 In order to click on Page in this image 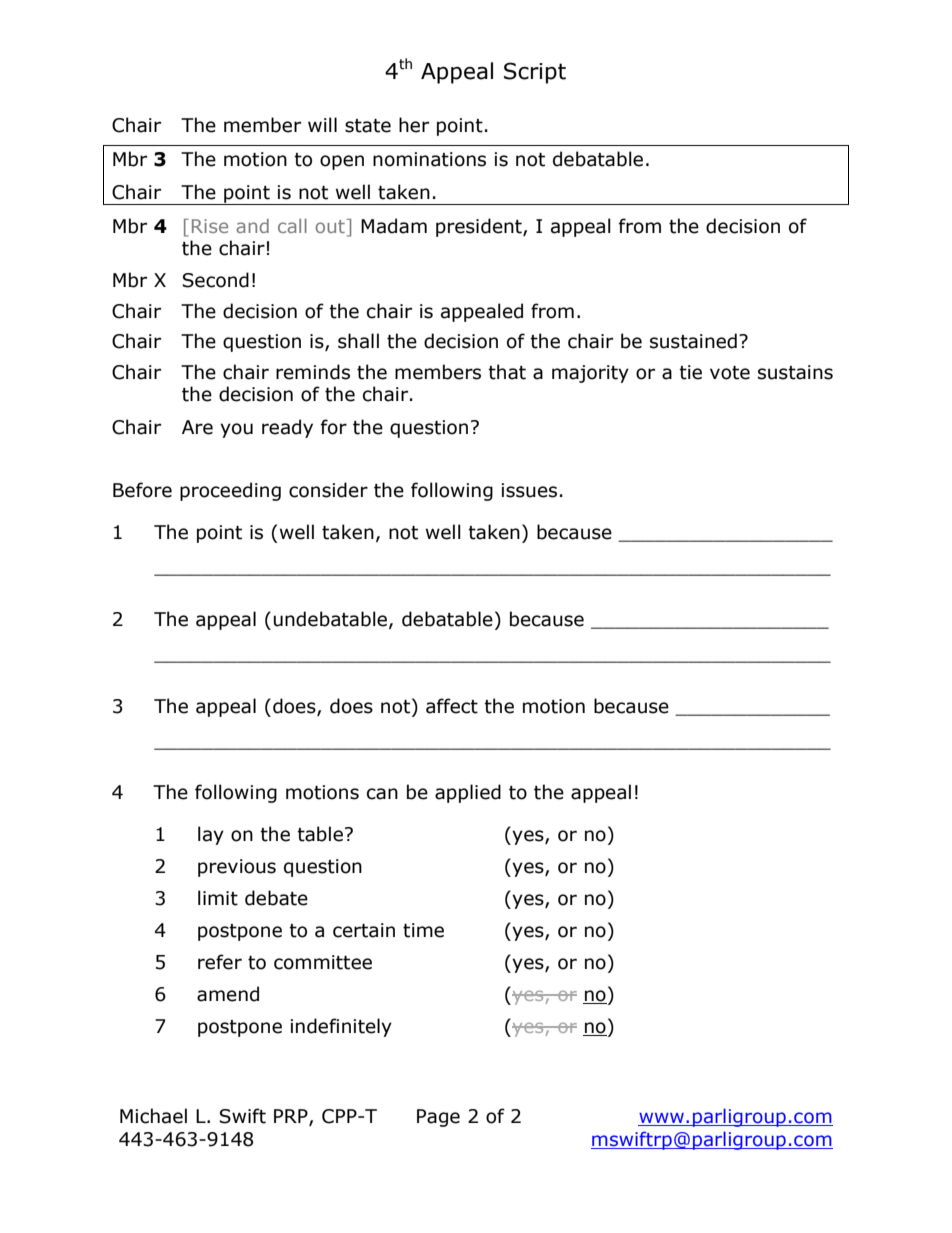, I will do `click(438, 1118)`.
